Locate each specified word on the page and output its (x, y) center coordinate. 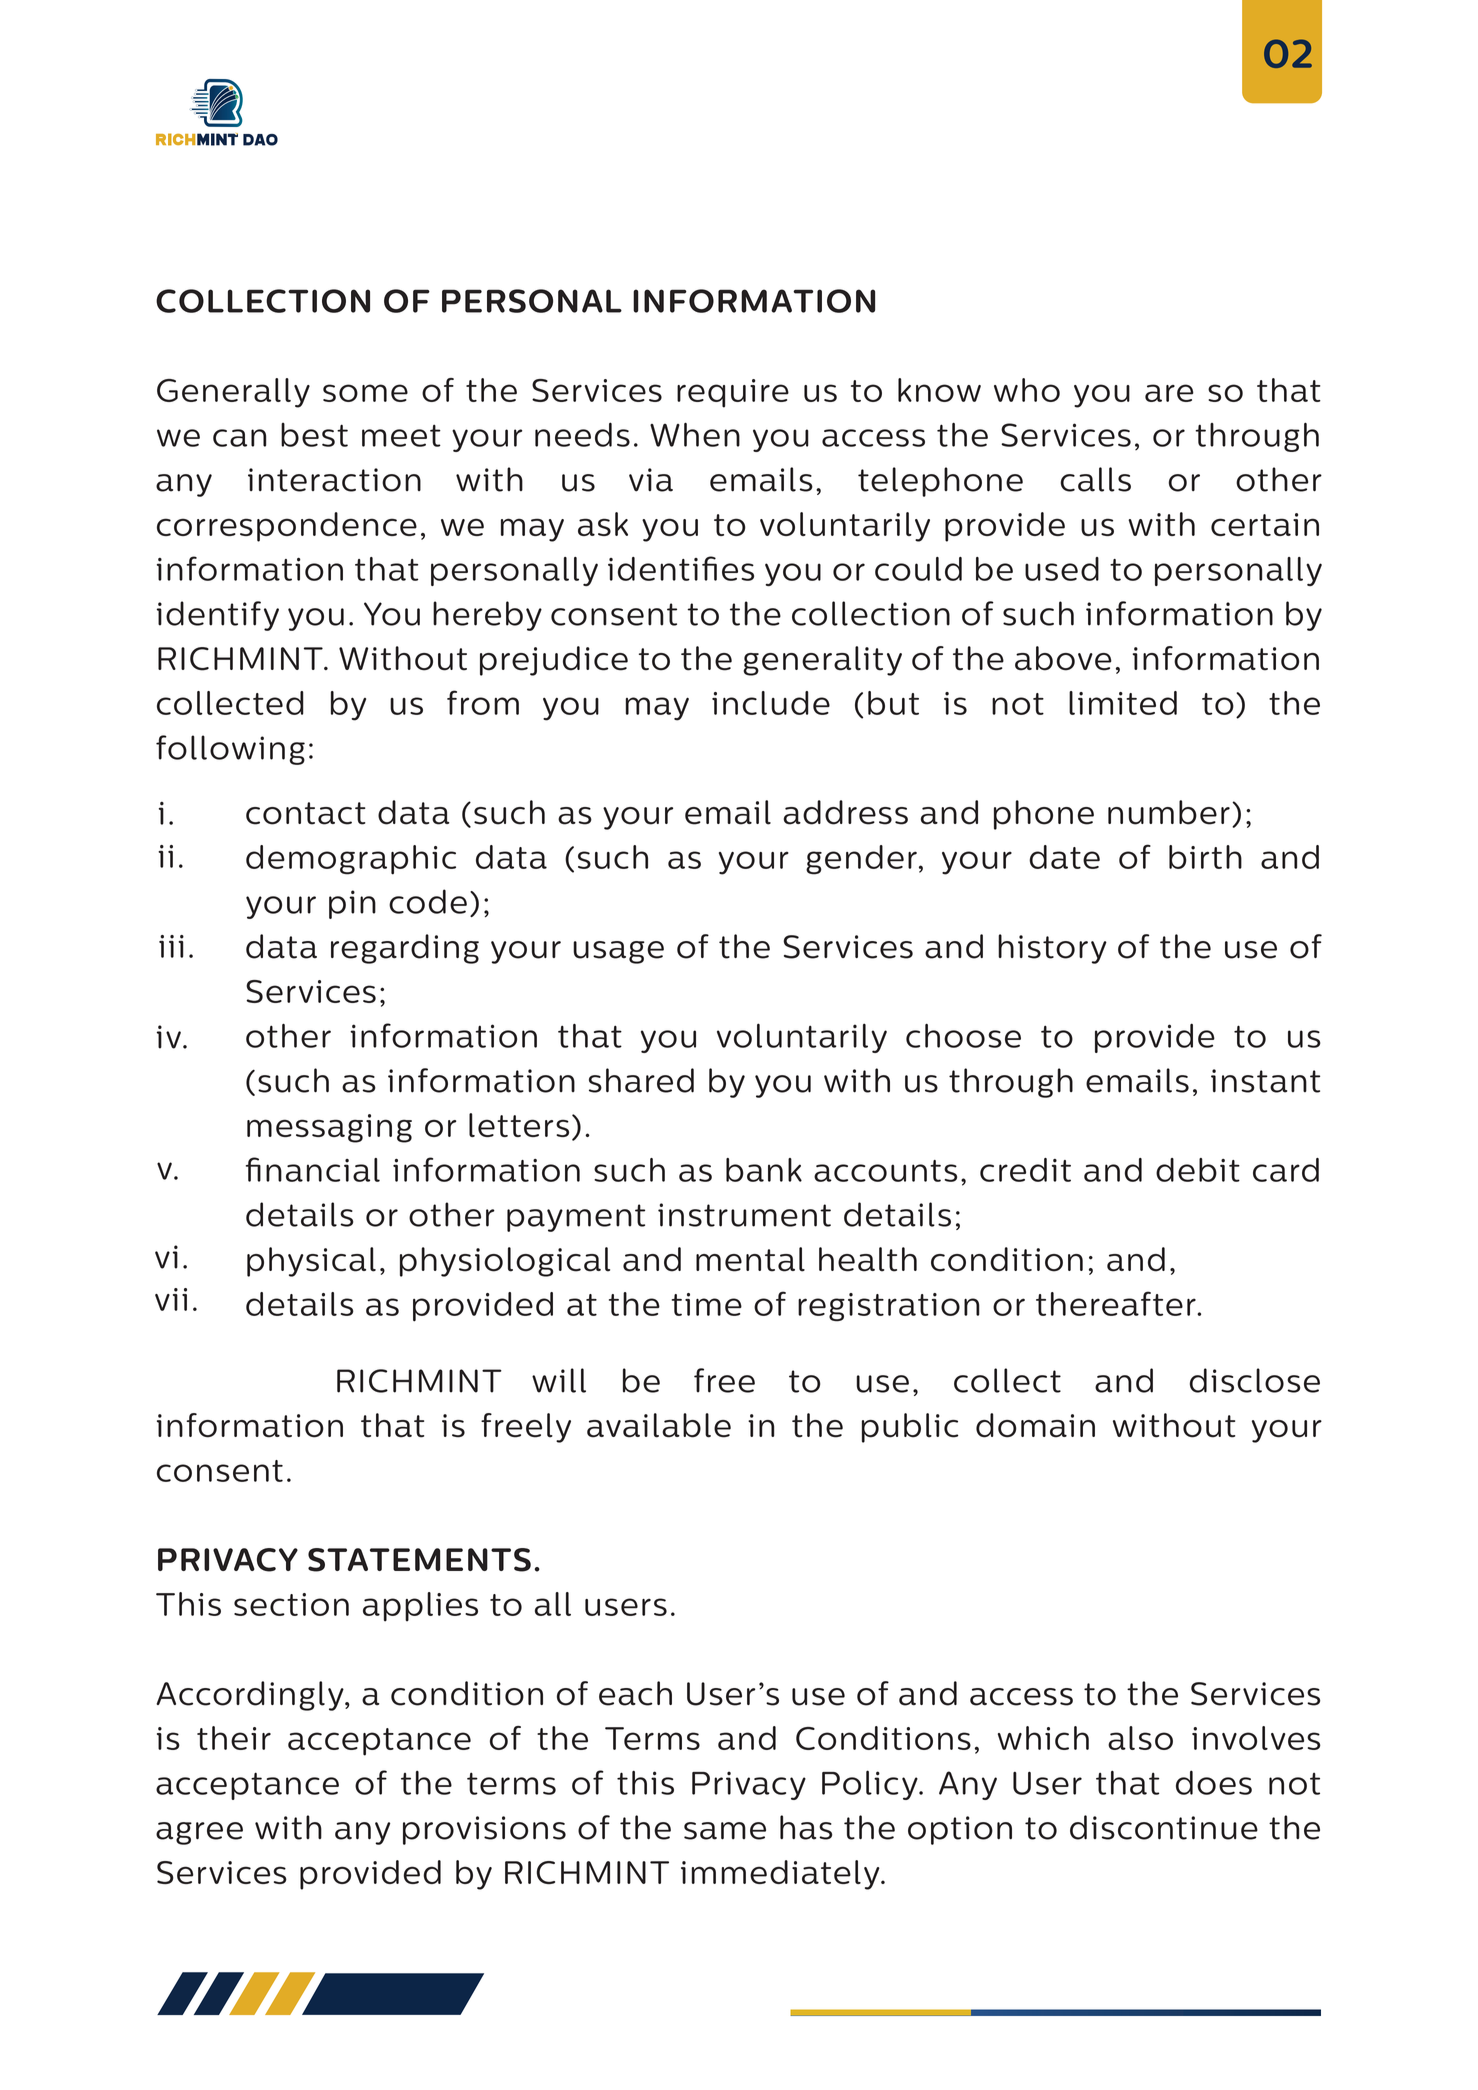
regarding (405, 949)
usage (618, 952)
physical (311, 1262)
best (314, 435)
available (659, 1425)
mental (750, 1259)
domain (1035, 1425)
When (695, 434)
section (291, 1604)
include (771, 703)
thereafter (1117, 1303)
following (230, 750)
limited (1123, 703)
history (1052, 949)
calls (1095, 479)
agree (199, 1833)
